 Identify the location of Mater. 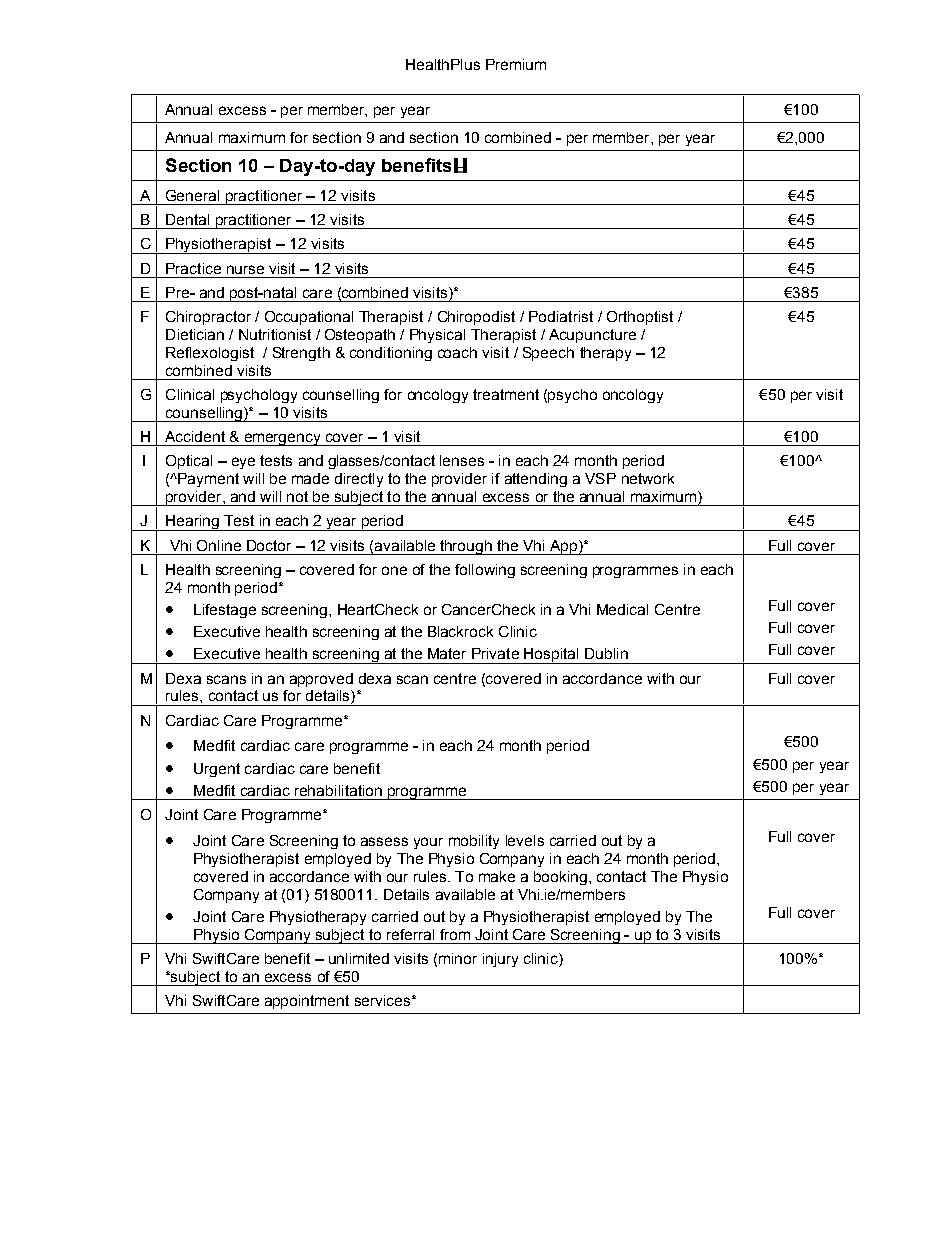
(447, 653).
